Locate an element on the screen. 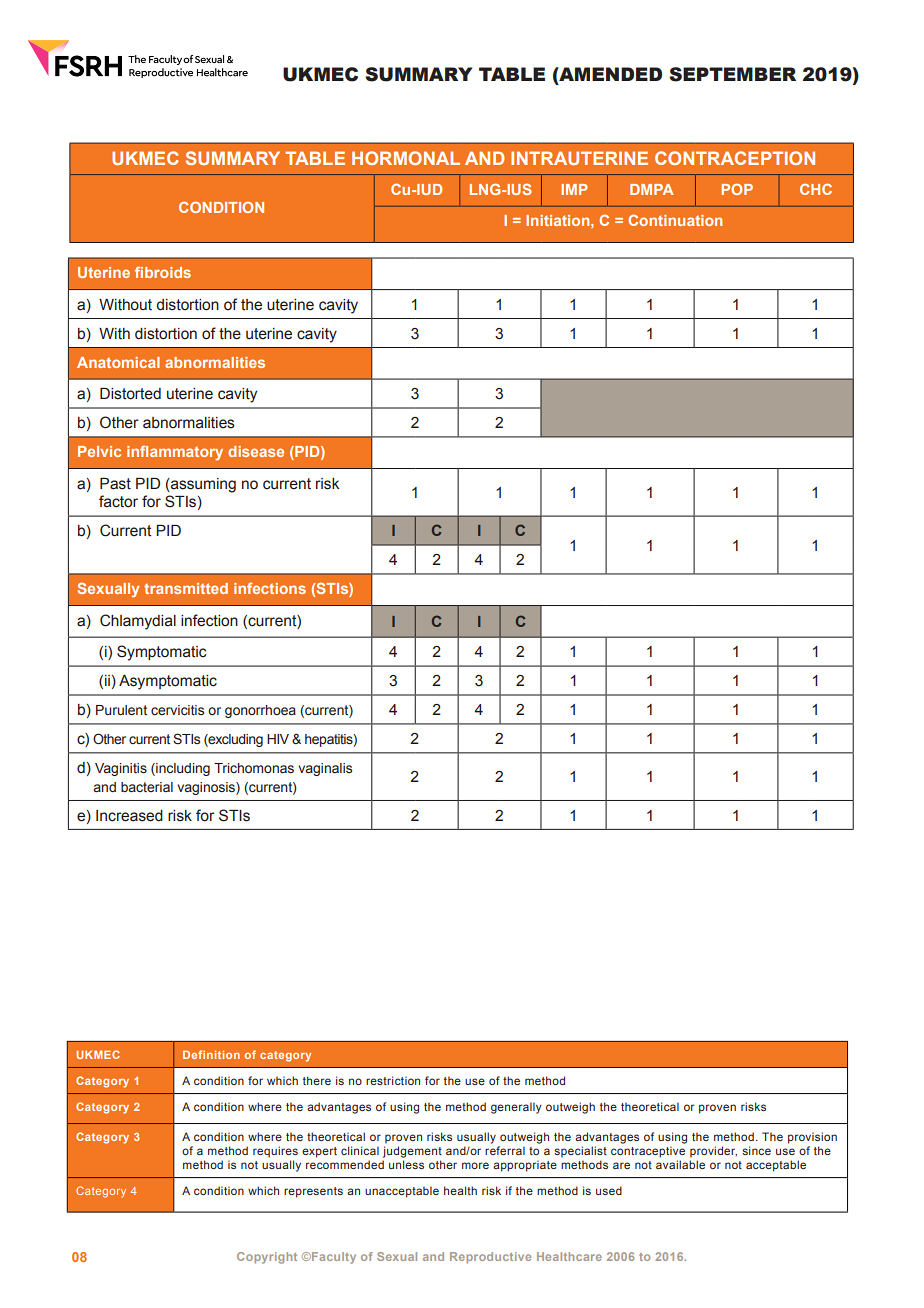 This screenshot has height=1308, width=924. Copyright is located at coordinates (267, 1258).
